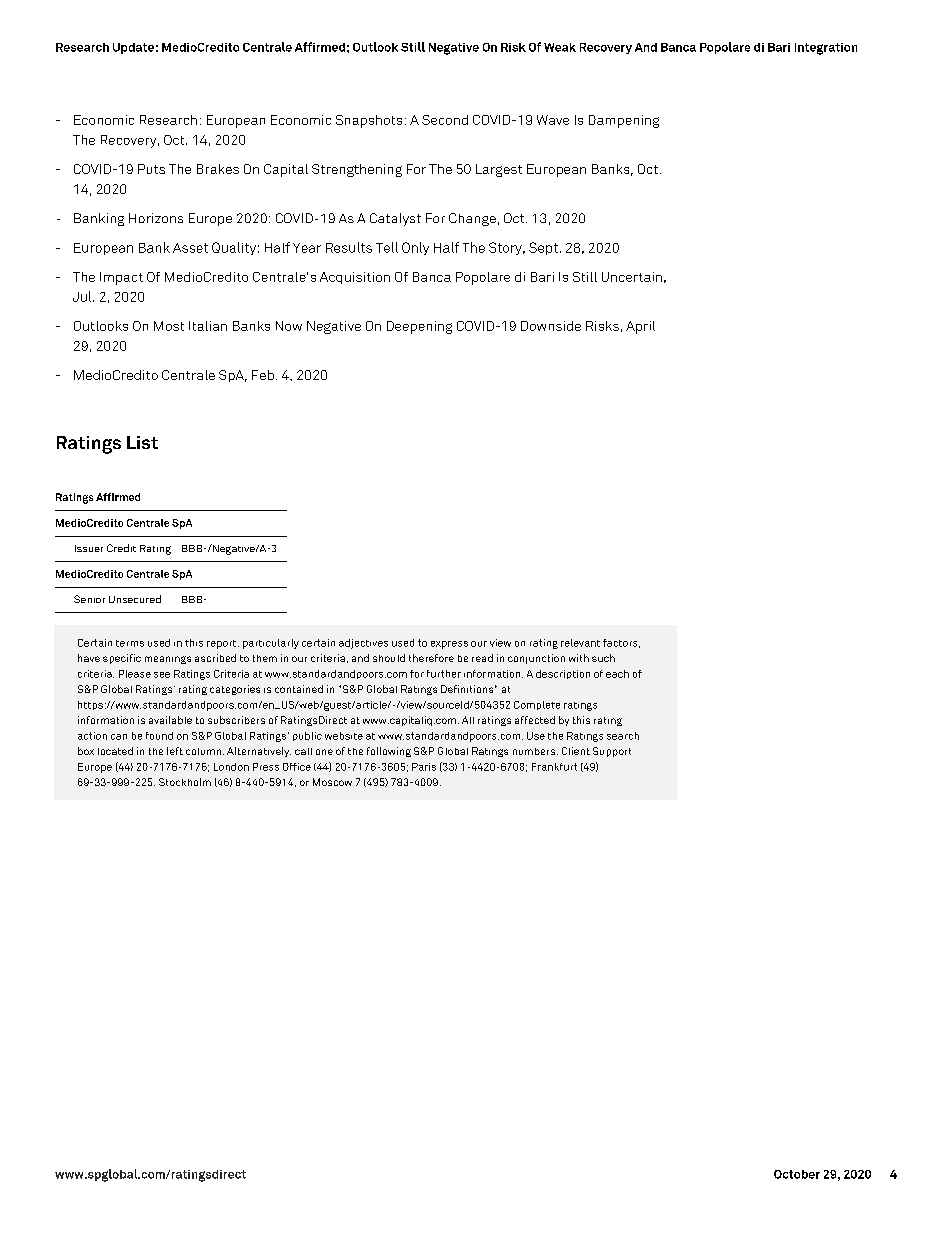 The width and height of the screenshot is (952, 1233). I want to click on April, so click(640, 327).
